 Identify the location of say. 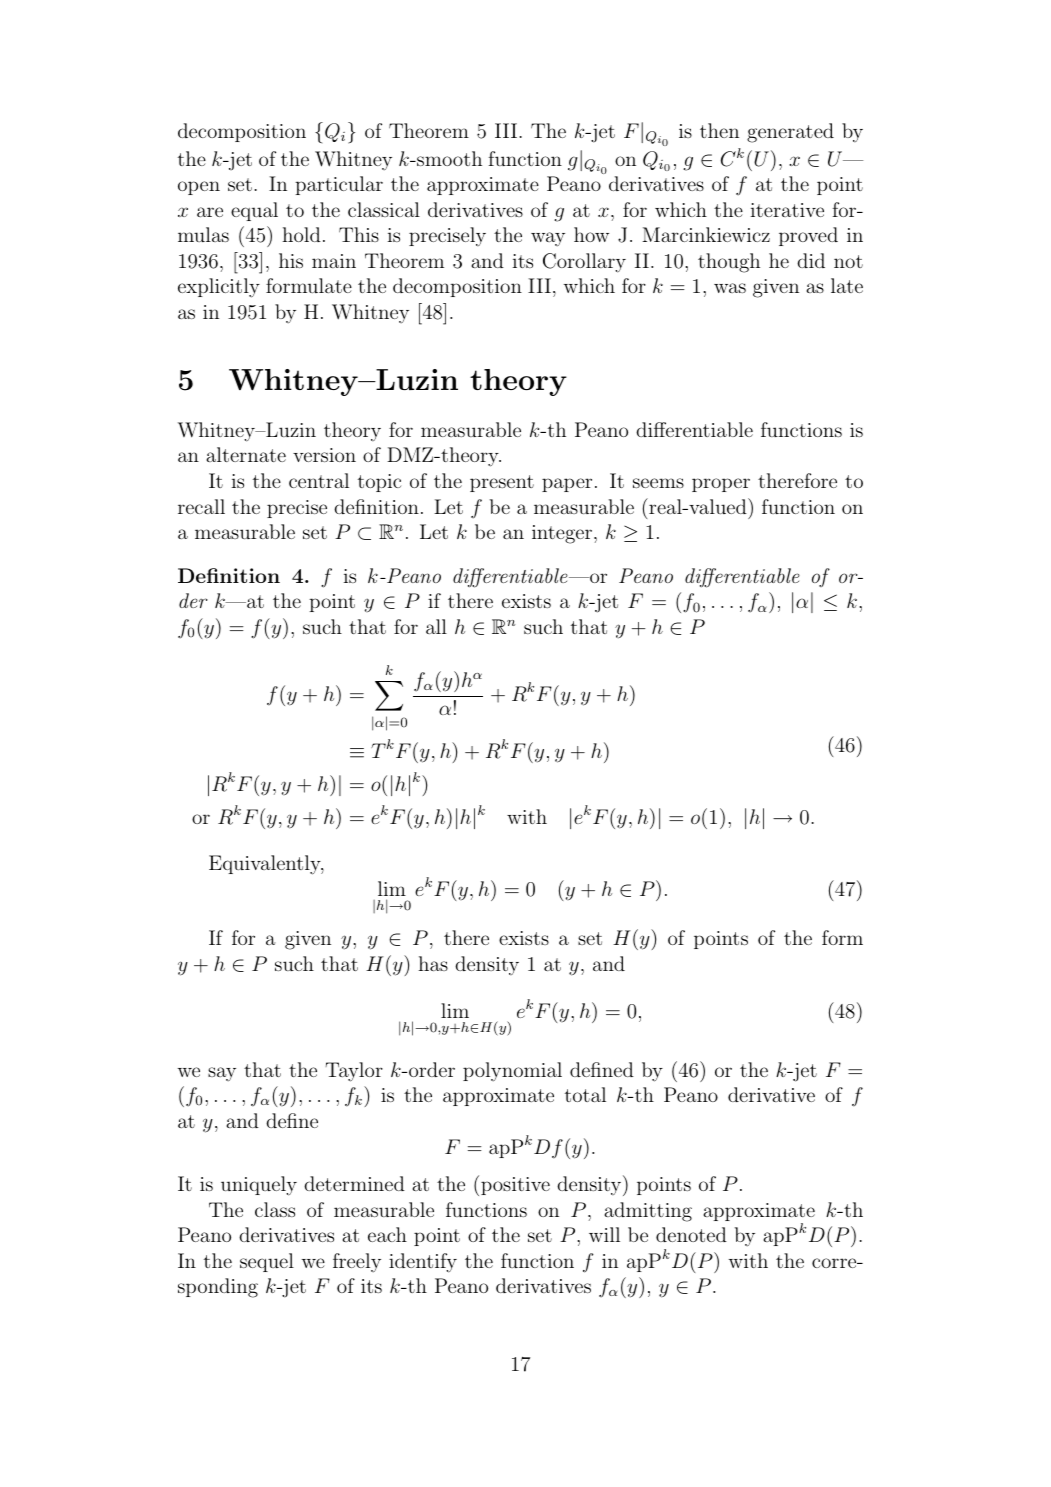
(222, 1074).
